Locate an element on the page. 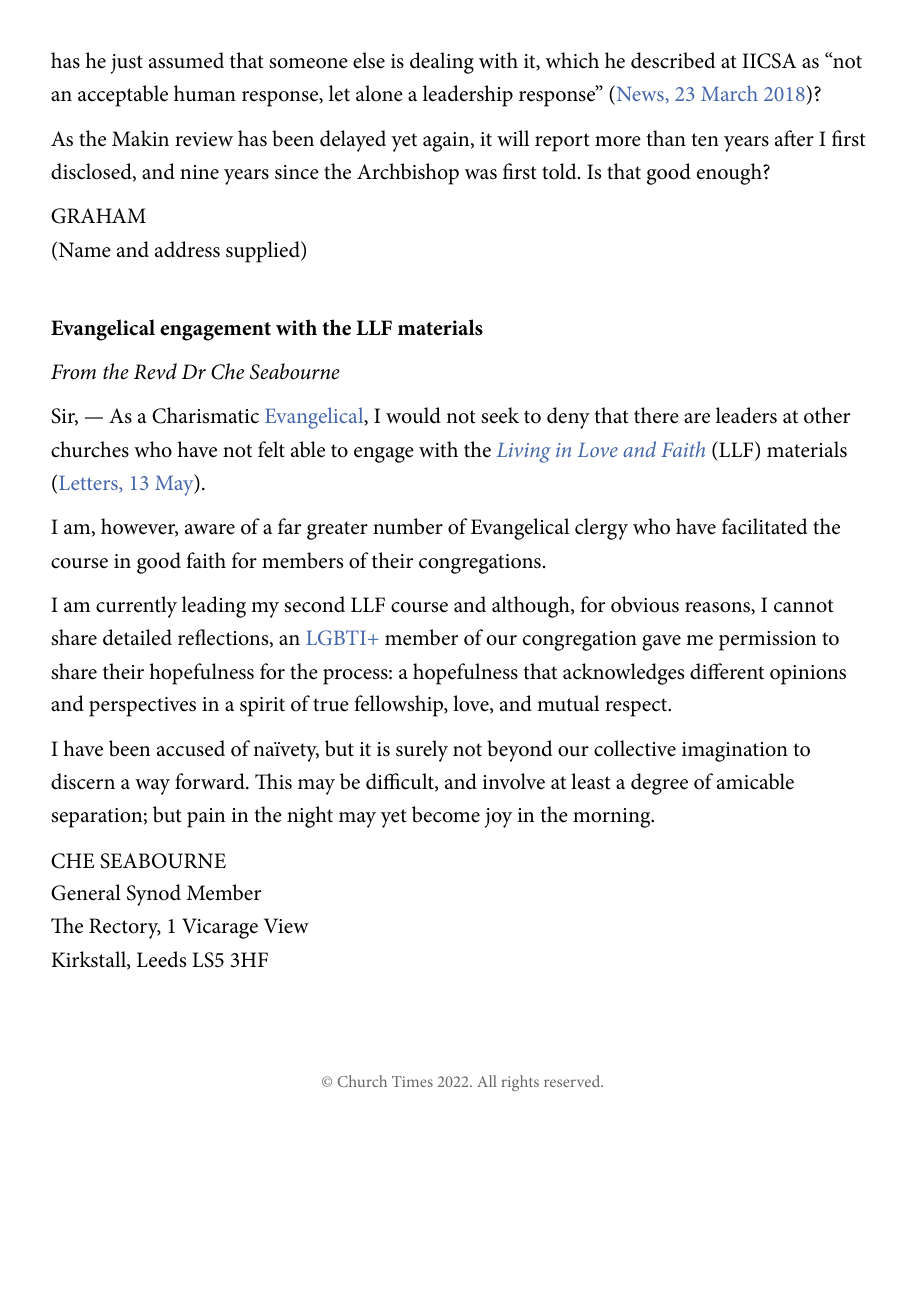  dealing is located at coordinates (442, 63).
